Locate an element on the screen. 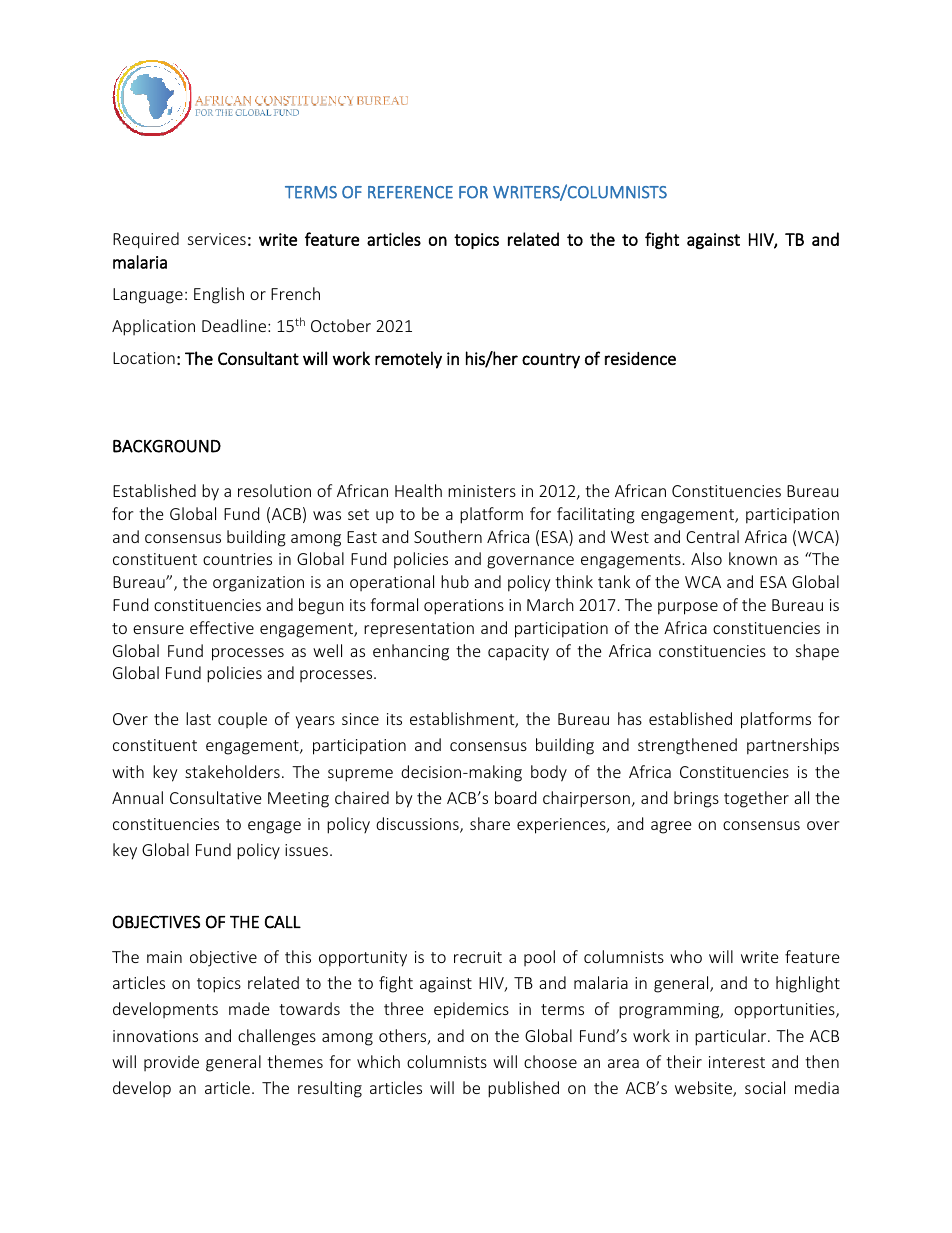  REFERENCE is located at coordinates (410, 192).
